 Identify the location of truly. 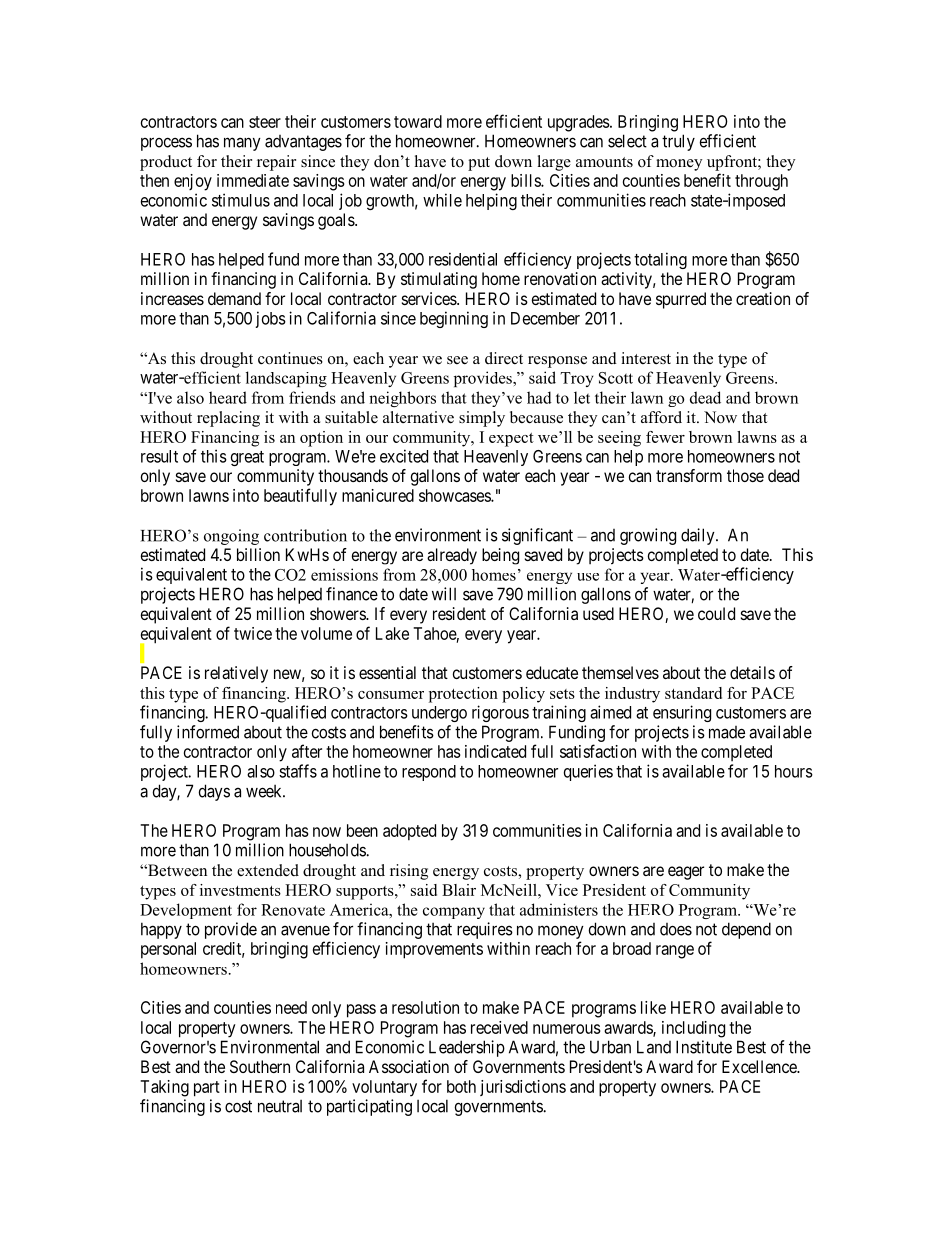
(678, 142).
